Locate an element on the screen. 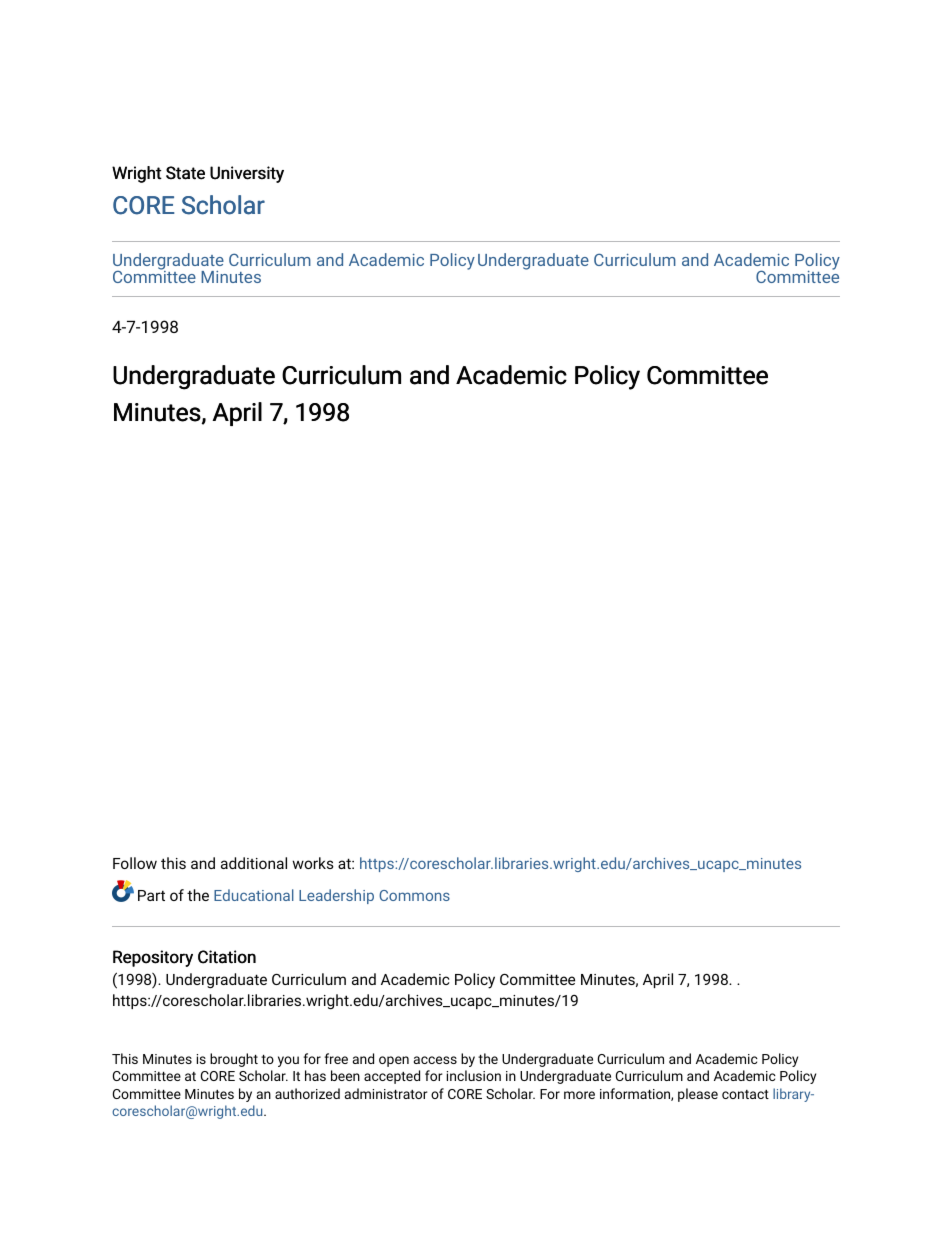 The image size is (952, 1233). State is located at coordinates (185, 173).
